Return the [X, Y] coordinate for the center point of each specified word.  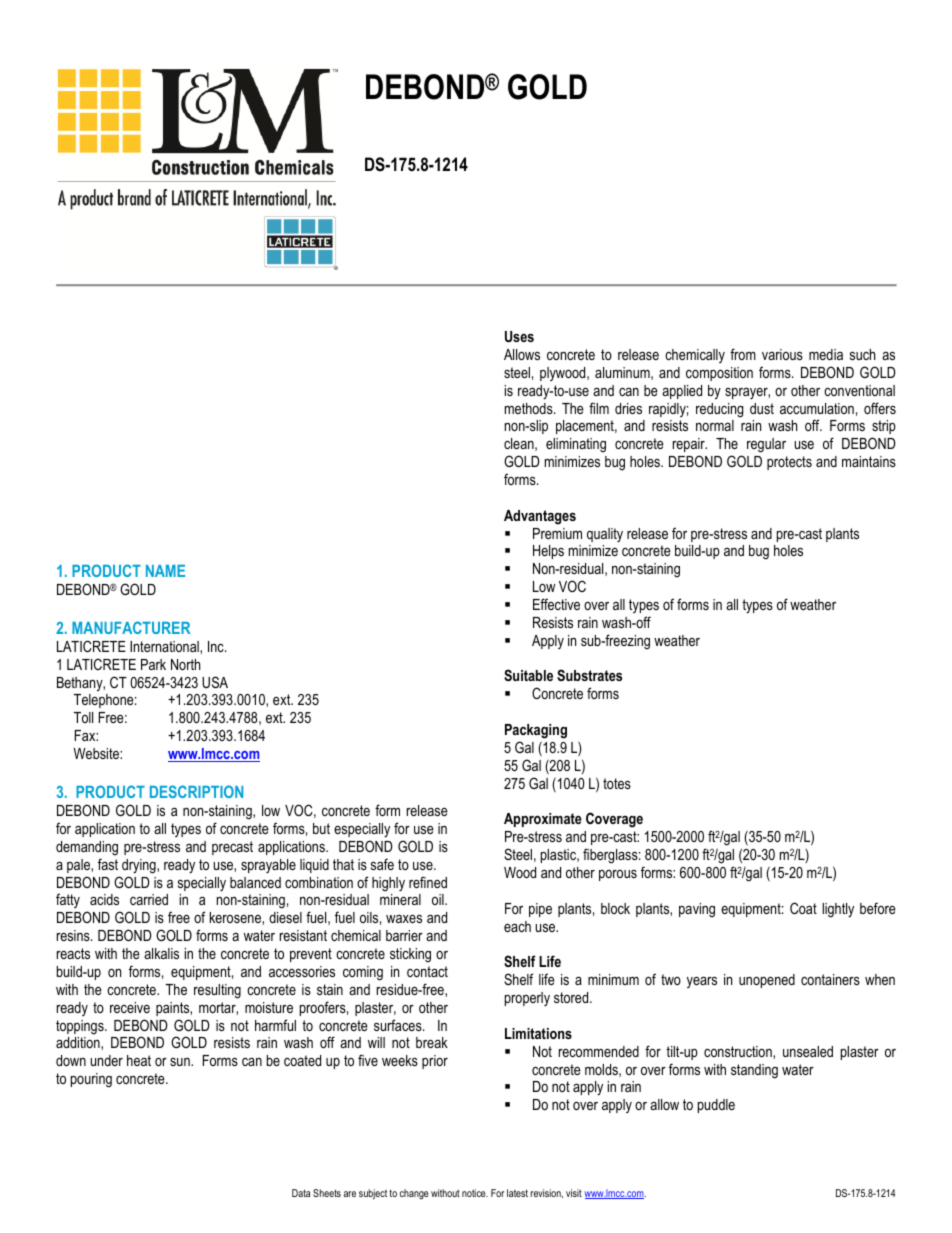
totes [617, 783]
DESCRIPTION [196, 791]
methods [530, 408]
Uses [519, 336]
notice [475, 1193]
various [782, 354]
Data [301, 1193]
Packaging [536, 731]
